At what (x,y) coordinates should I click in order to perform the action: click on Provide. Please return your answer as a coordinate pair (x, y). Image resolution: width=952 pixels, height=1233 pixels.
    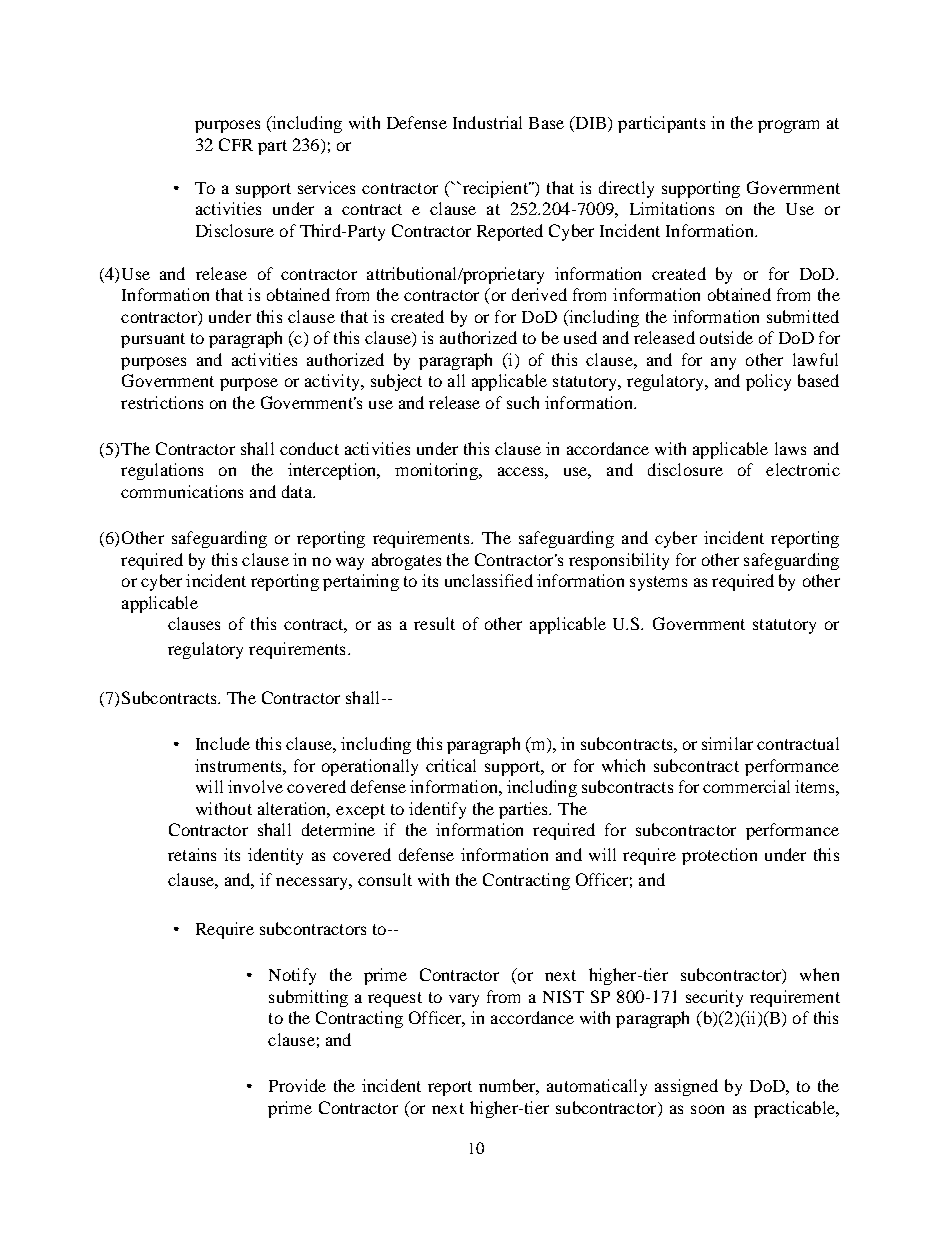
    Looking at the image, I should click on (297, 1085).
